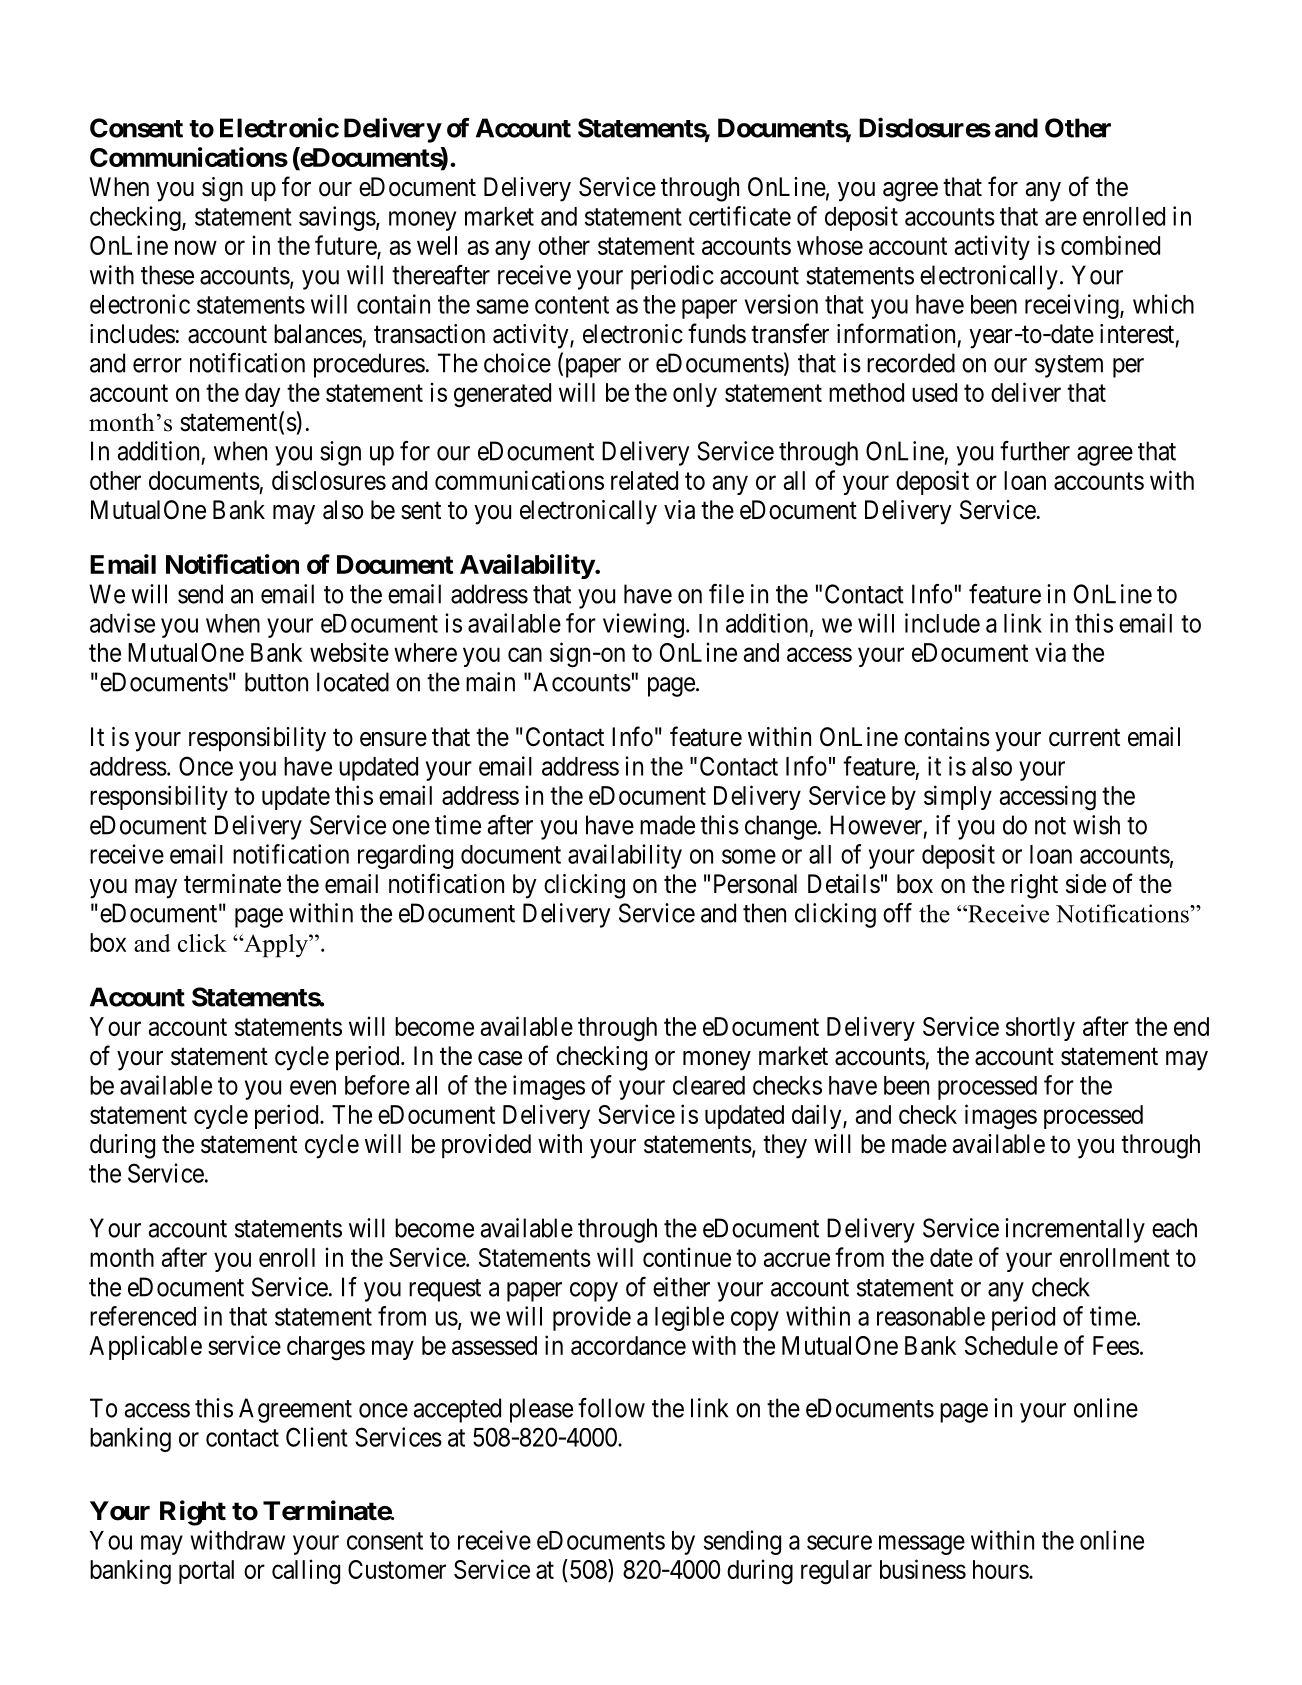 The height and width of the screenshot is (1685, 1302). What do you see at coordinates (643, 625) in the screenshot?
I see `viewing` at bounding box center [643, 625].
